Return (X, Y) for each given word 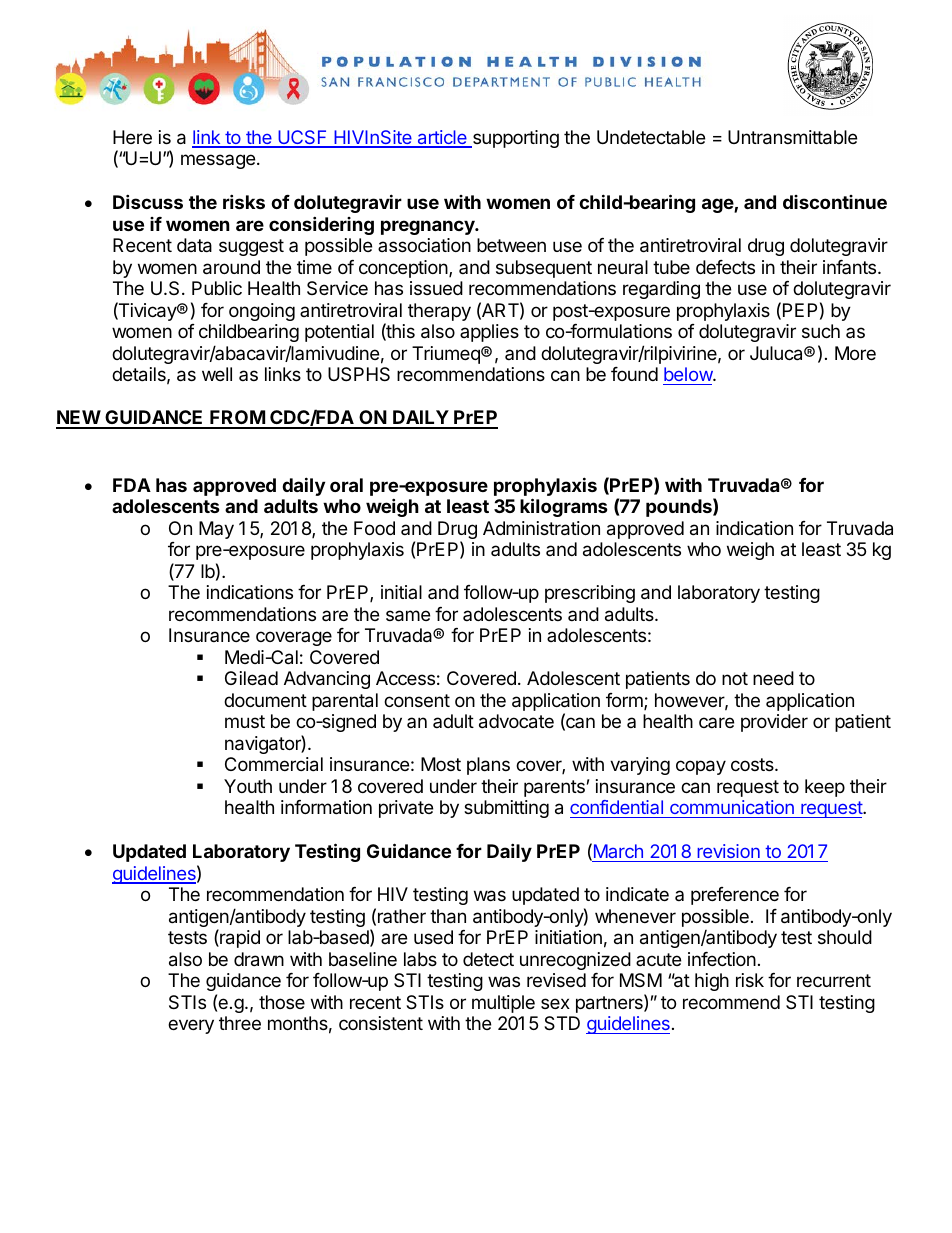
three (240, 1023)
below (688, 376)
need (773, 678)
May (216, 530)
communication (732, 807)
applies (489, 333)
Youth (248, 786)
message (218, 161)
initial (401, 592)
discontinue (835, 202)
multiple (503, 1004)
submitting (506, 809)
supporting (514, 139)
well (217, 374)
